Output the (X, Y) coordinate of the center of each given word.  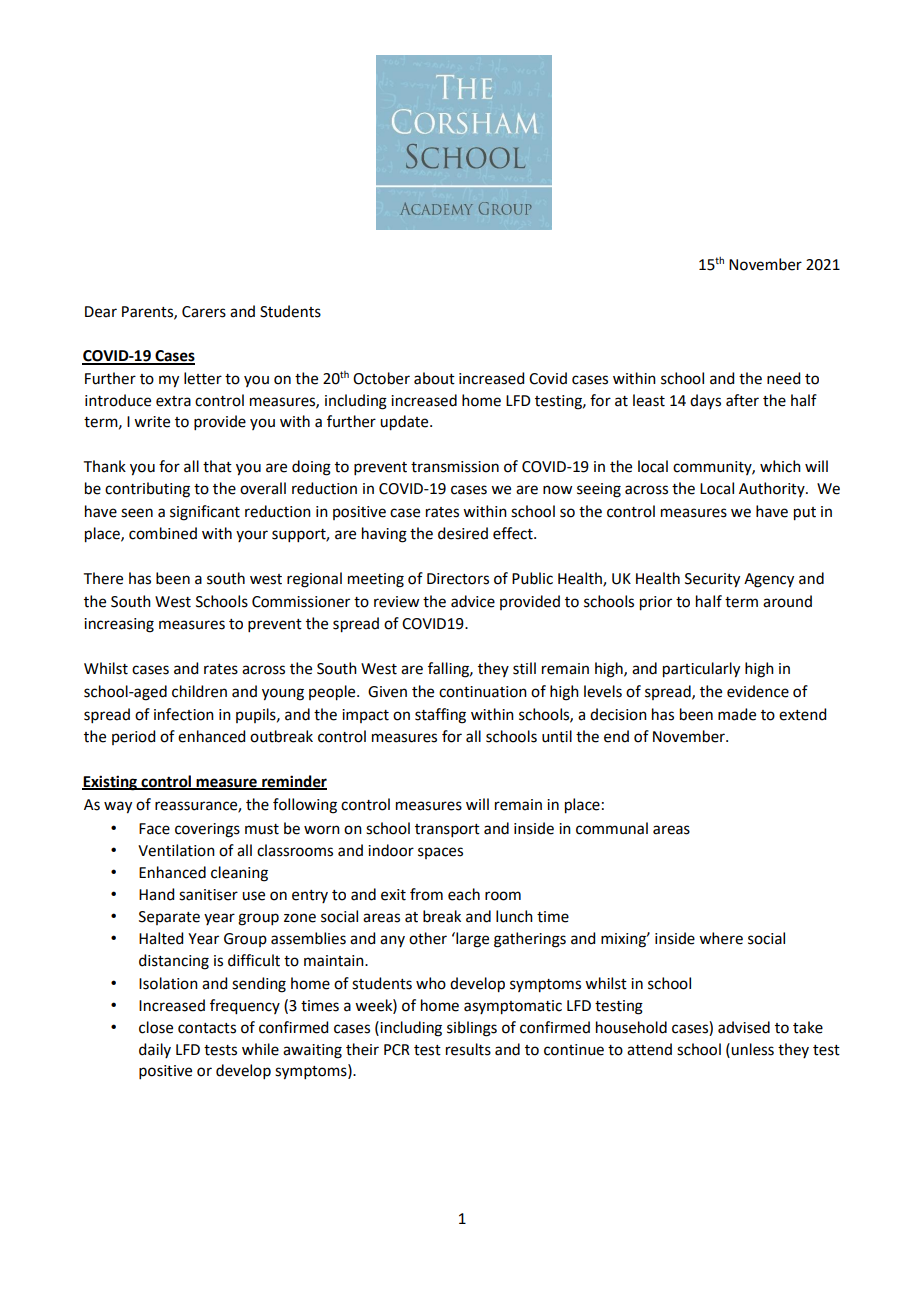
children (199, 691)
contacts (207, 1028)
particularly (701, 670)
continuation (483, 692)
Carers (204, 312)
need (783, 378)
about (434, 378)
